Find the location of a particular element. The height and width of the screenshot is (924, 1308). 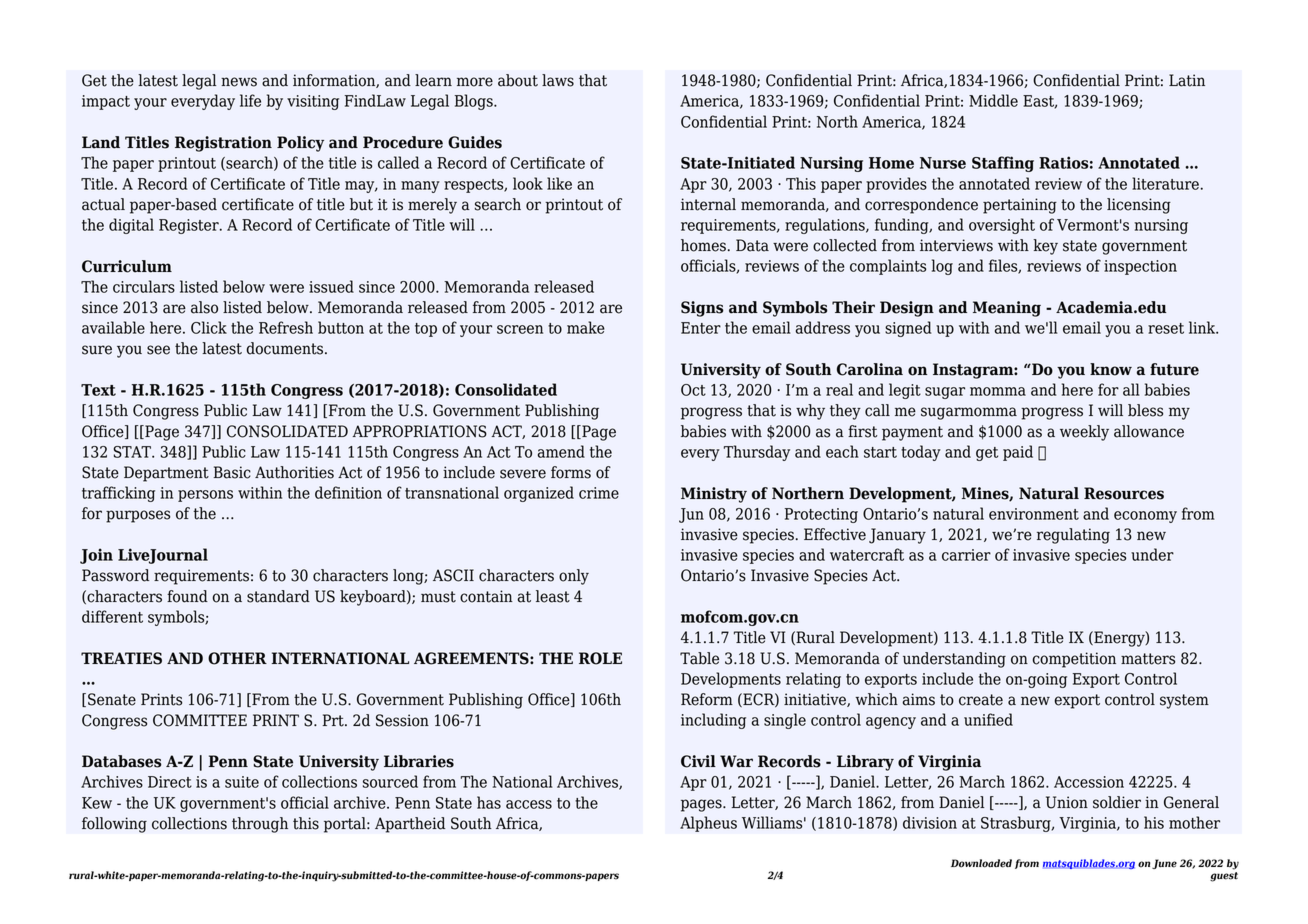

Basic is located at coordinates (232, 472).
